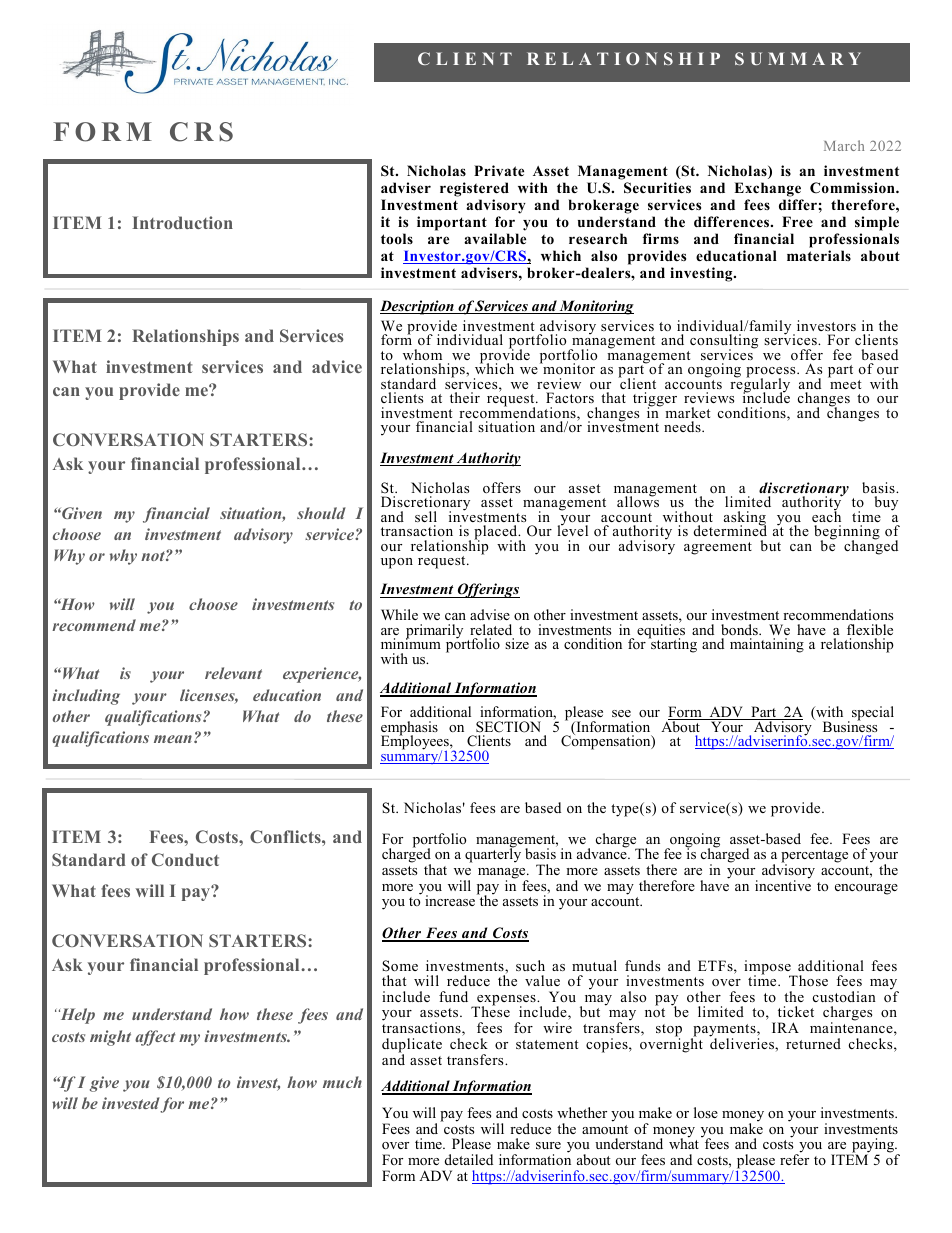 This screenshot has width=952, height=1233. I want to click on related, so click(491, 629).
